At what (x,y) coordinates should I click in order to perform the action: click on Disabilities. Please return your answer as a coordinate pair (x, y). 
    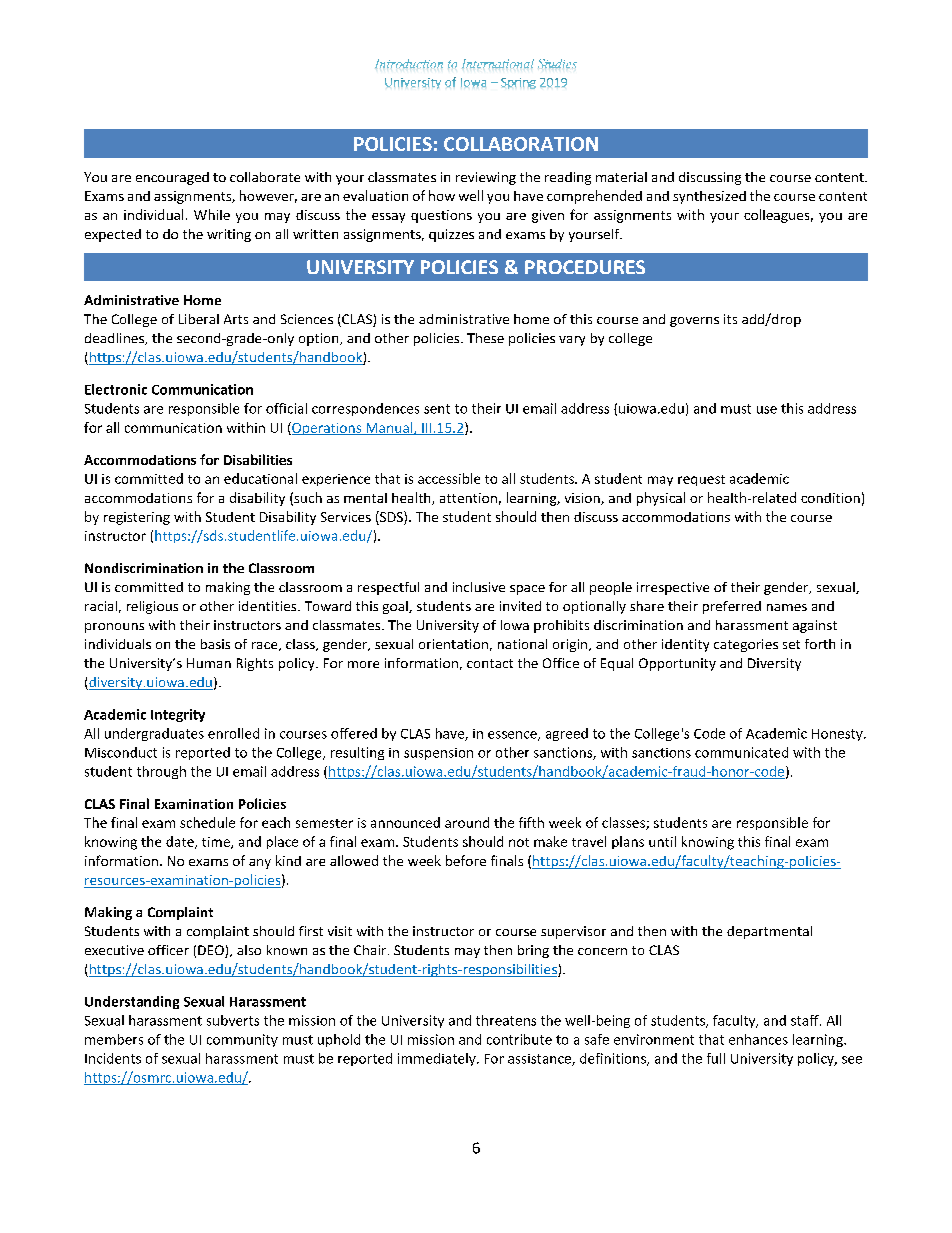
    Looking at the image, I should click on (258, 459).
